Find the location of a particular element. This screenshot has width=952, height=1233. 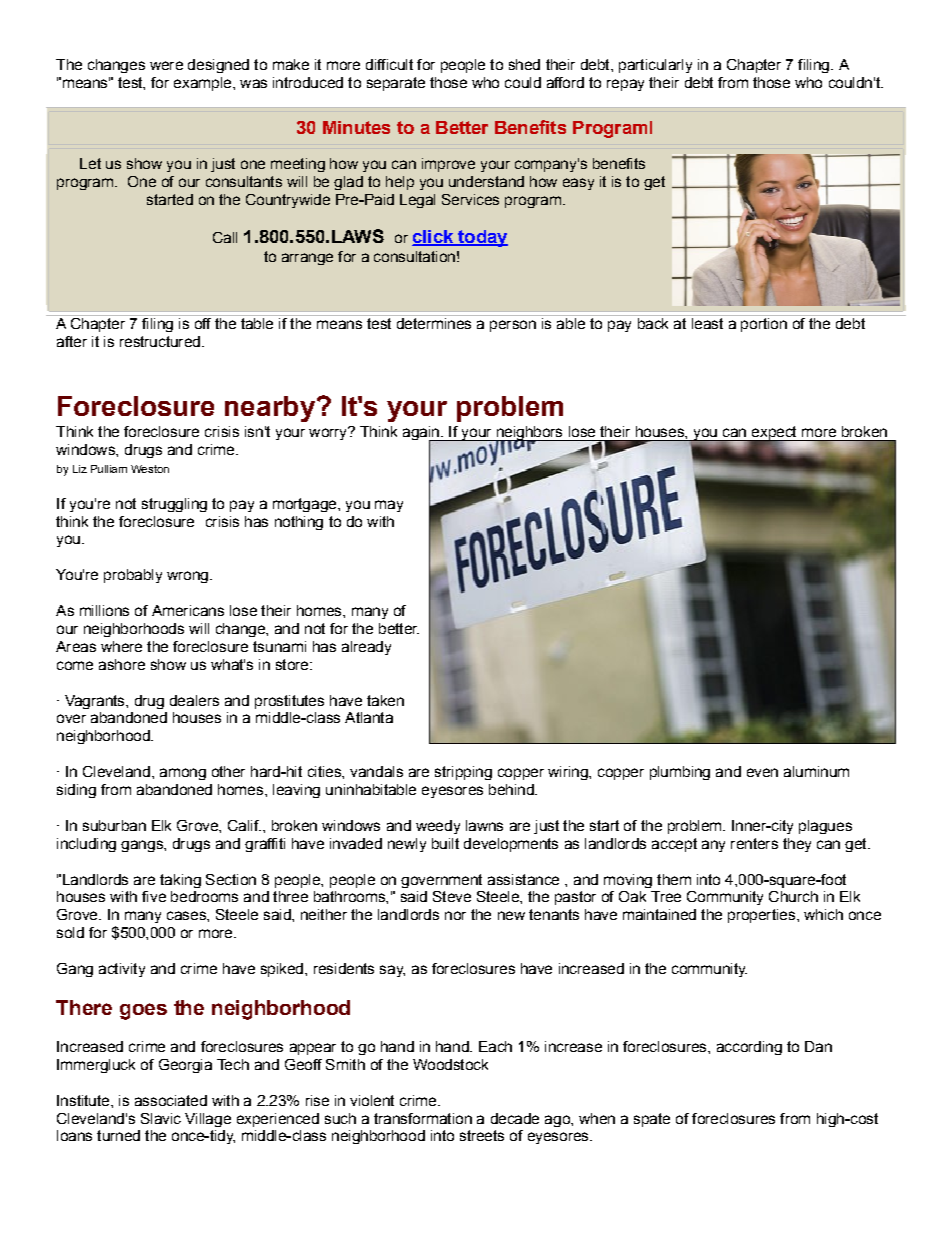

transformation is located at coordinates (423, 1118).
